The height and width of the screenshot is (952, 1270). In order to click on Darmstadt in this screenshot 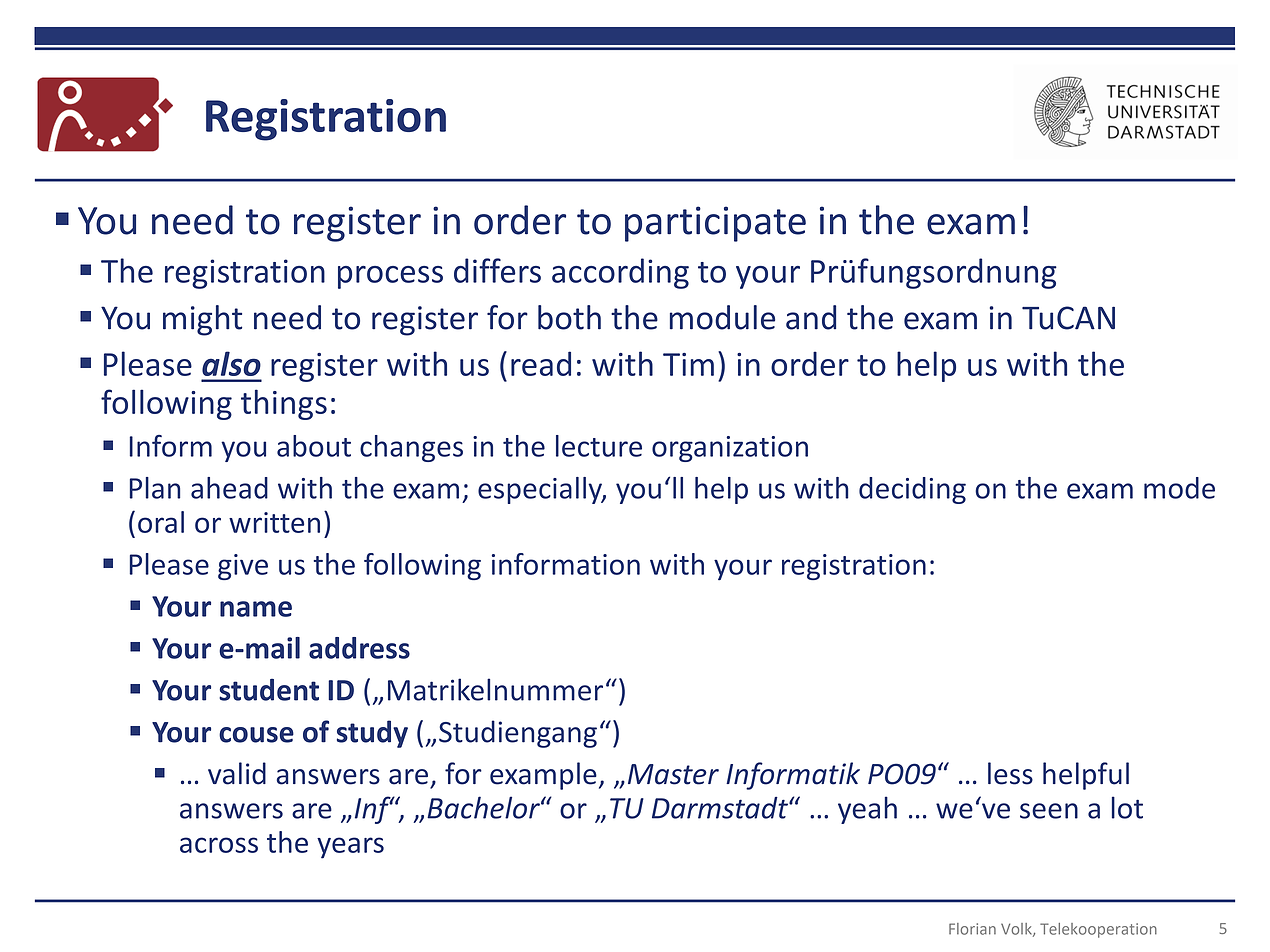, I will do `click(721, 808)`.
